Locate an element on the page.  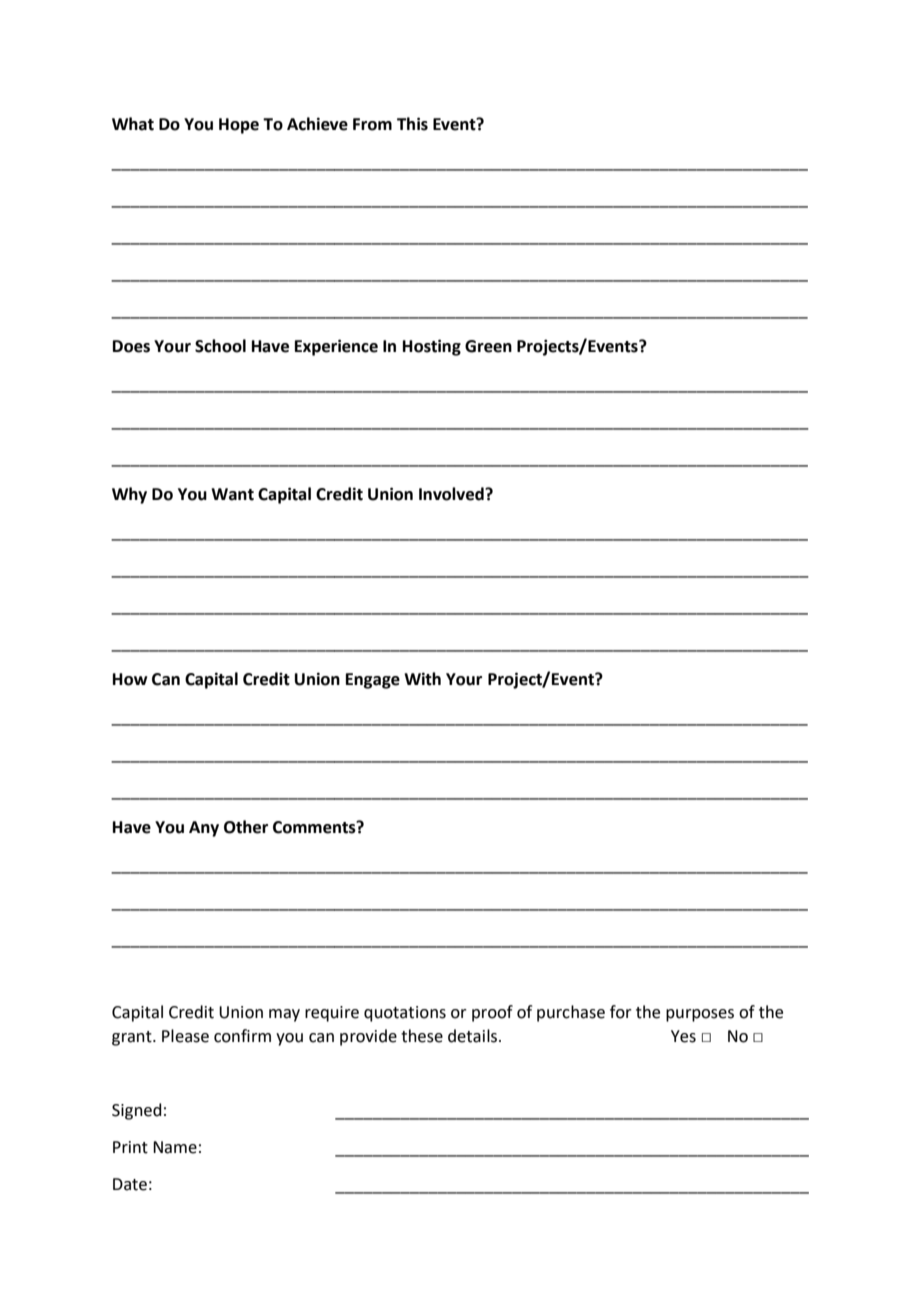
How is located at coordinates (130, 679).
